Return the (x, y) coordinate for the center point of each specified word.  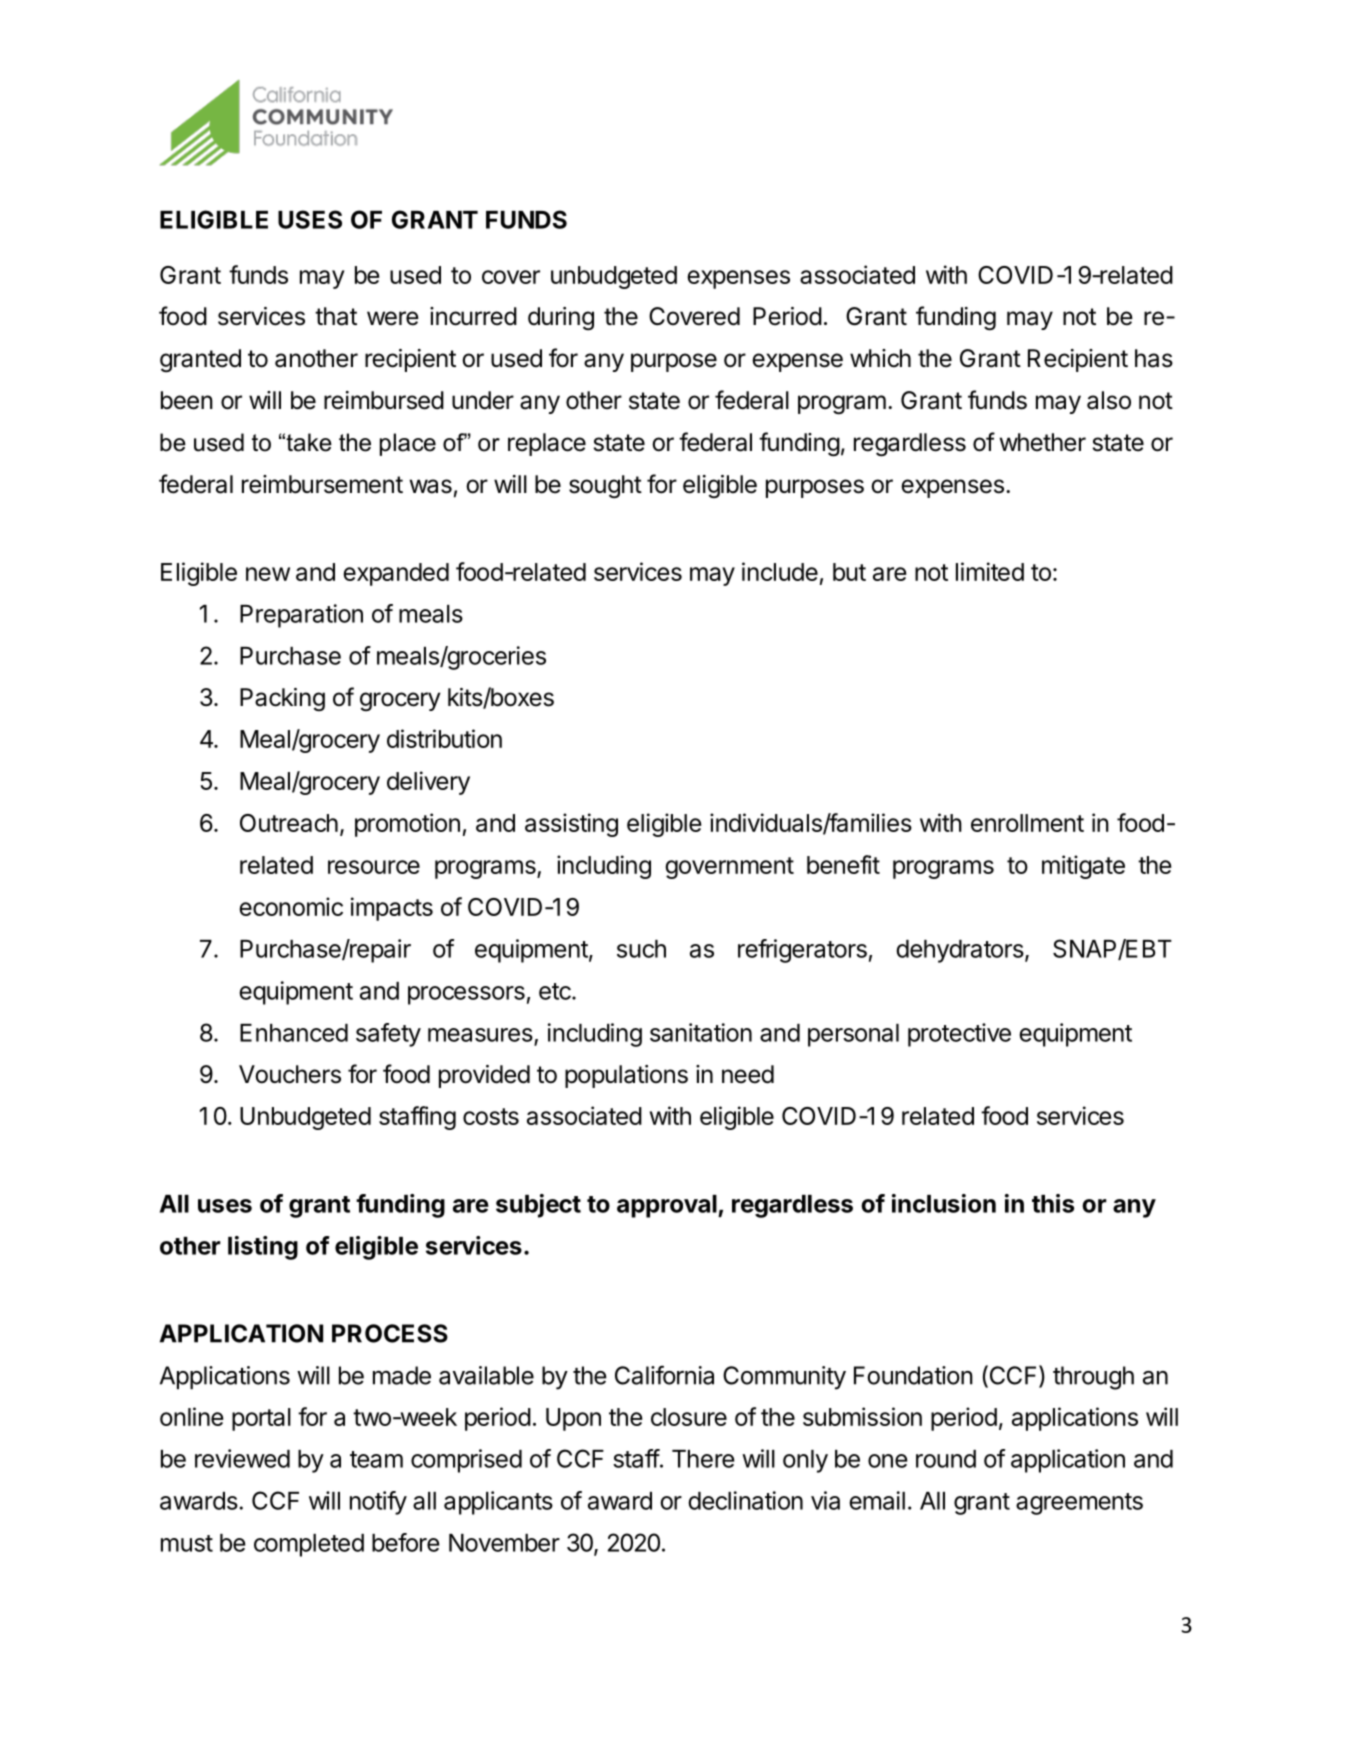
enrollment (1027, 823)
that (336, 316)
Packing (282, 699)
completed (309, 1545)
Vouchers (290, 1074)
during (561, 319)
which (880, 358)
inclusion (944, 1203)
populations (626, 1076)
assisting (571, 825)
